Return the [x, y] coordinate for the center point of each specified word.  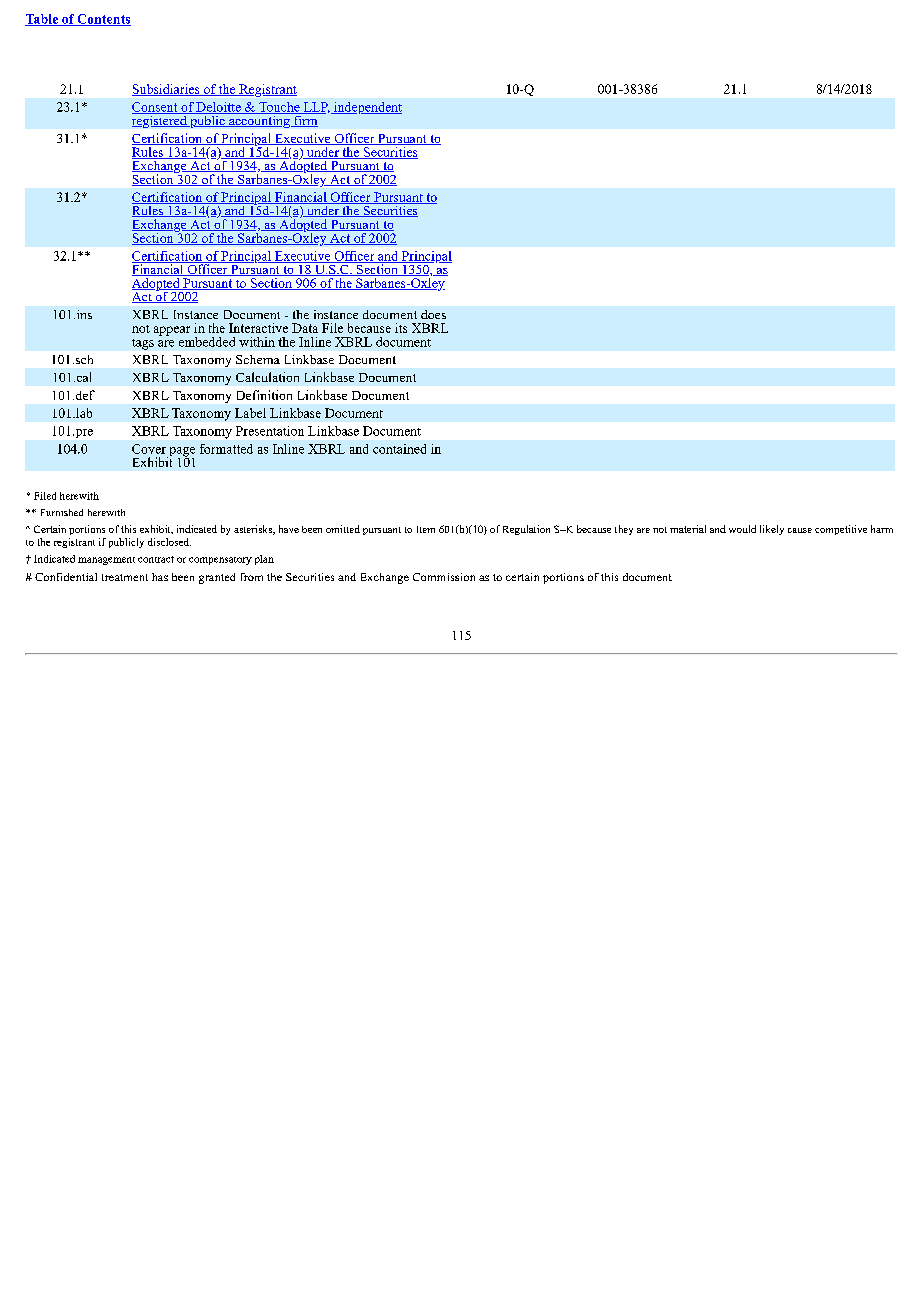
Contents [103, 20]
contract [156, 559]
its [401, 328]
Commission [444, 577]
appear [172, 331]
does [433, 314]
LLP [315, 108]
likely [772, 530]
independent [367, 108]
